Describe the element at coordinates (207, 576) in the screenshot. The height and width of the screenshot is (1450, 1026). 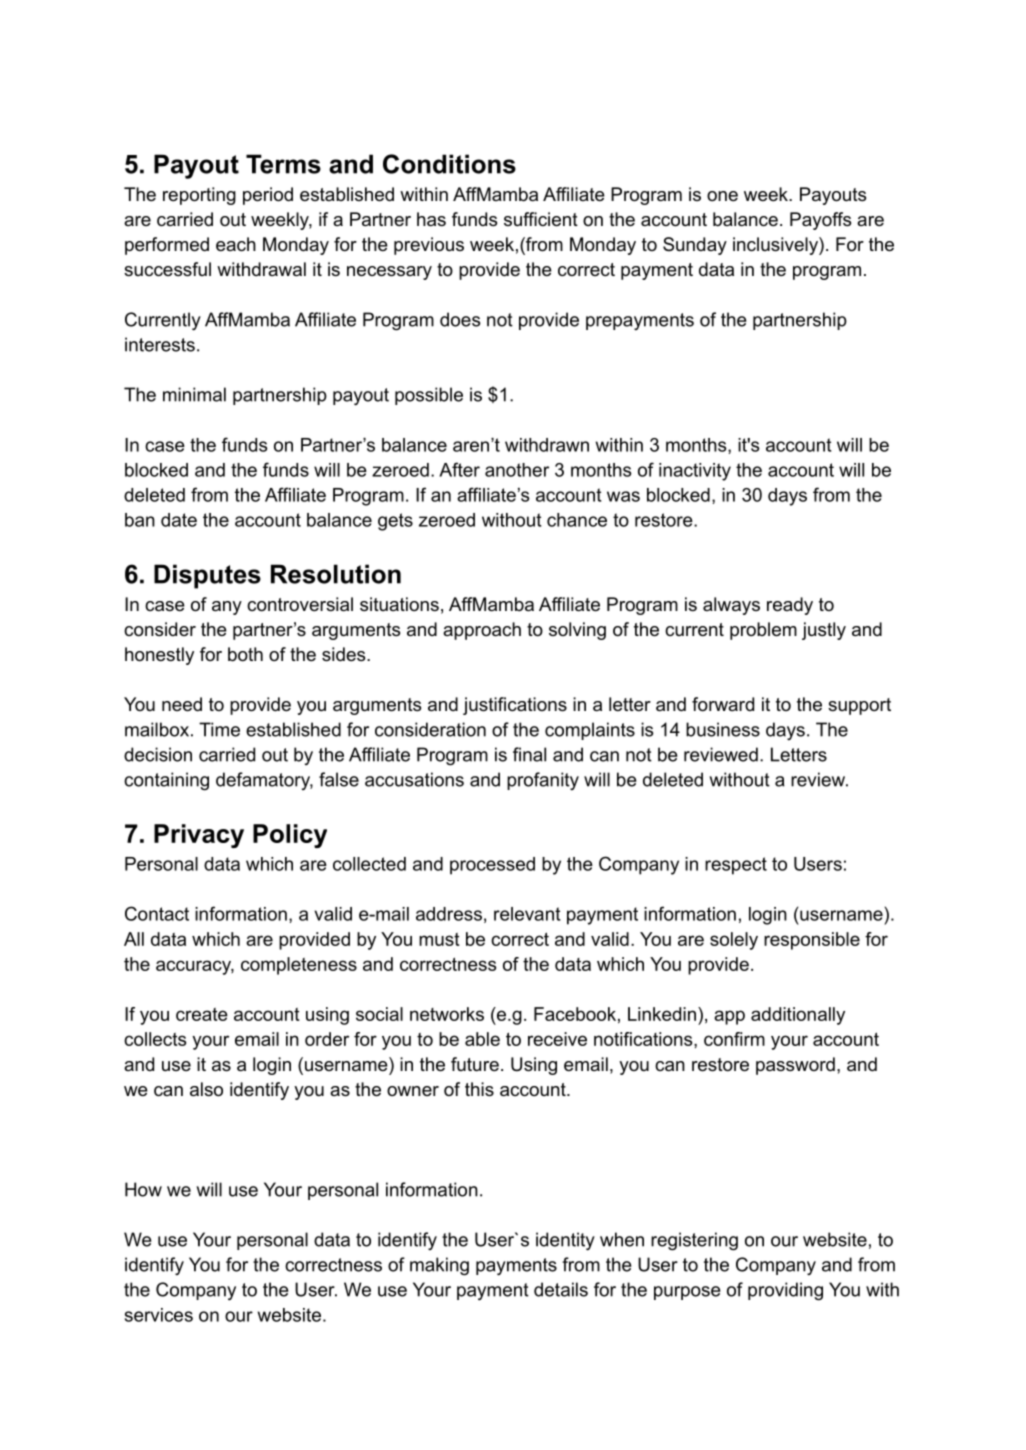
I see `Disputes` at that location.
